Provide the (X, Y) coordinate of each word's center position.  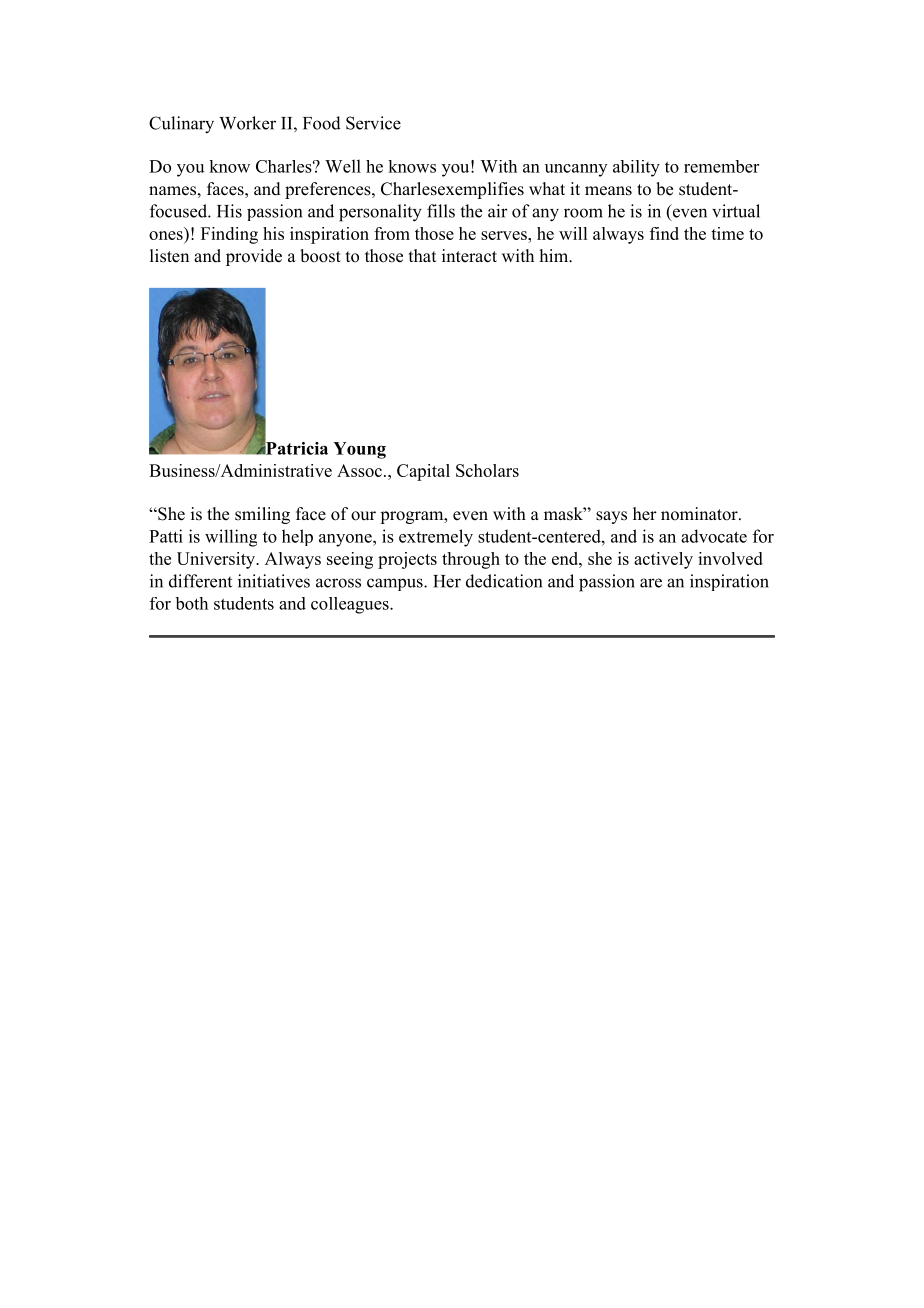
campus (396, 584)
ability (636, 168)
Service (373, 123)
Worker (247, 123)
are (651, 583)
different (200, 581)
